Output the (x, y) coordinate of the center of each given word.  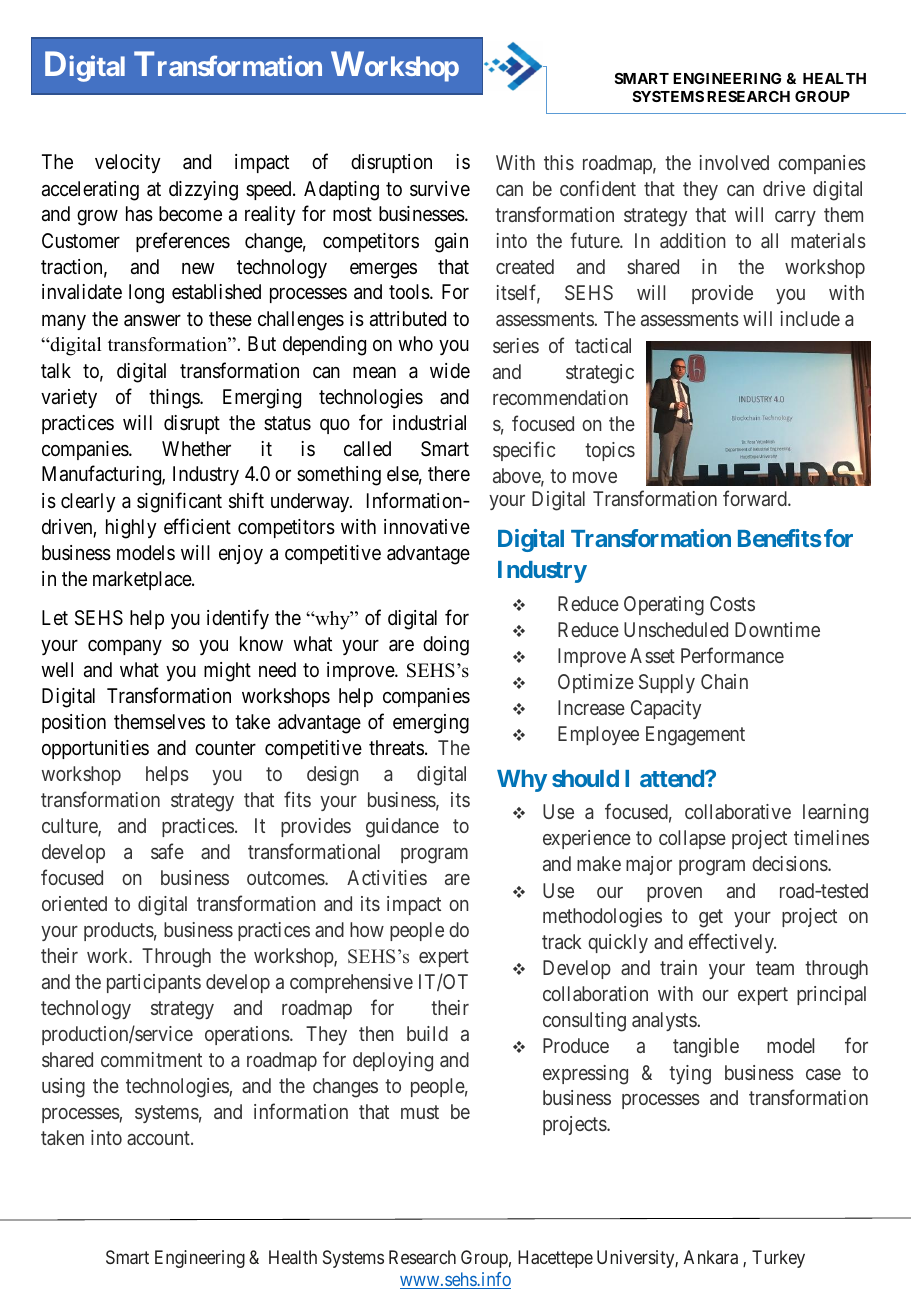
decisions (790, 863)
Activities (387, 877)
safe (167, 851)
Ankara (711, 1257)
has (139, 214)
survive (440, 189)
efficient (197, 526)
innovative (427, 527)
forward (756, 498)
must (420, 1112)
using (63, 1088)
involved (734, 162)
